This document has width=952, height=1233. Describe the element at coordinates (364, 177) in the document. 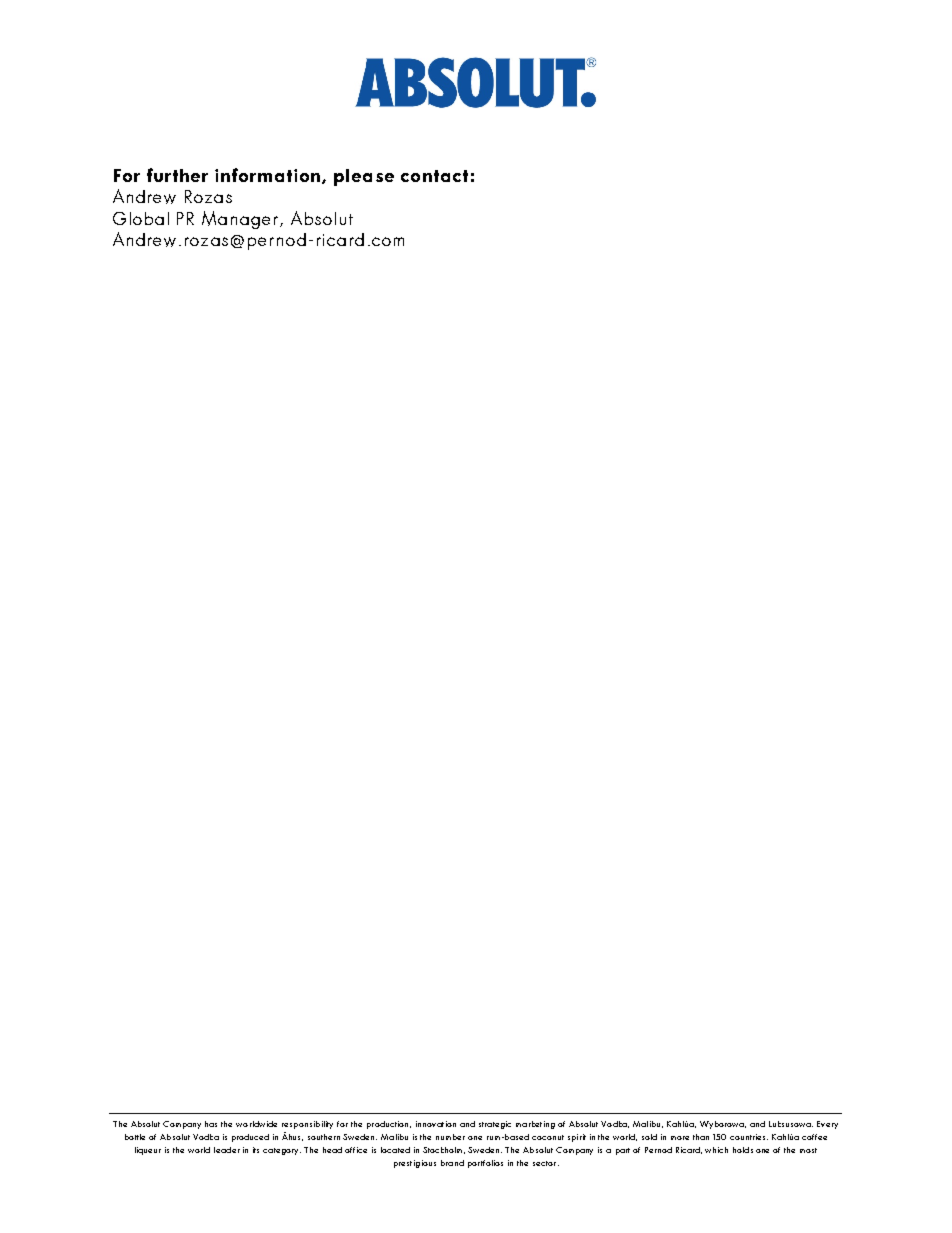

I see `please` at that location.
